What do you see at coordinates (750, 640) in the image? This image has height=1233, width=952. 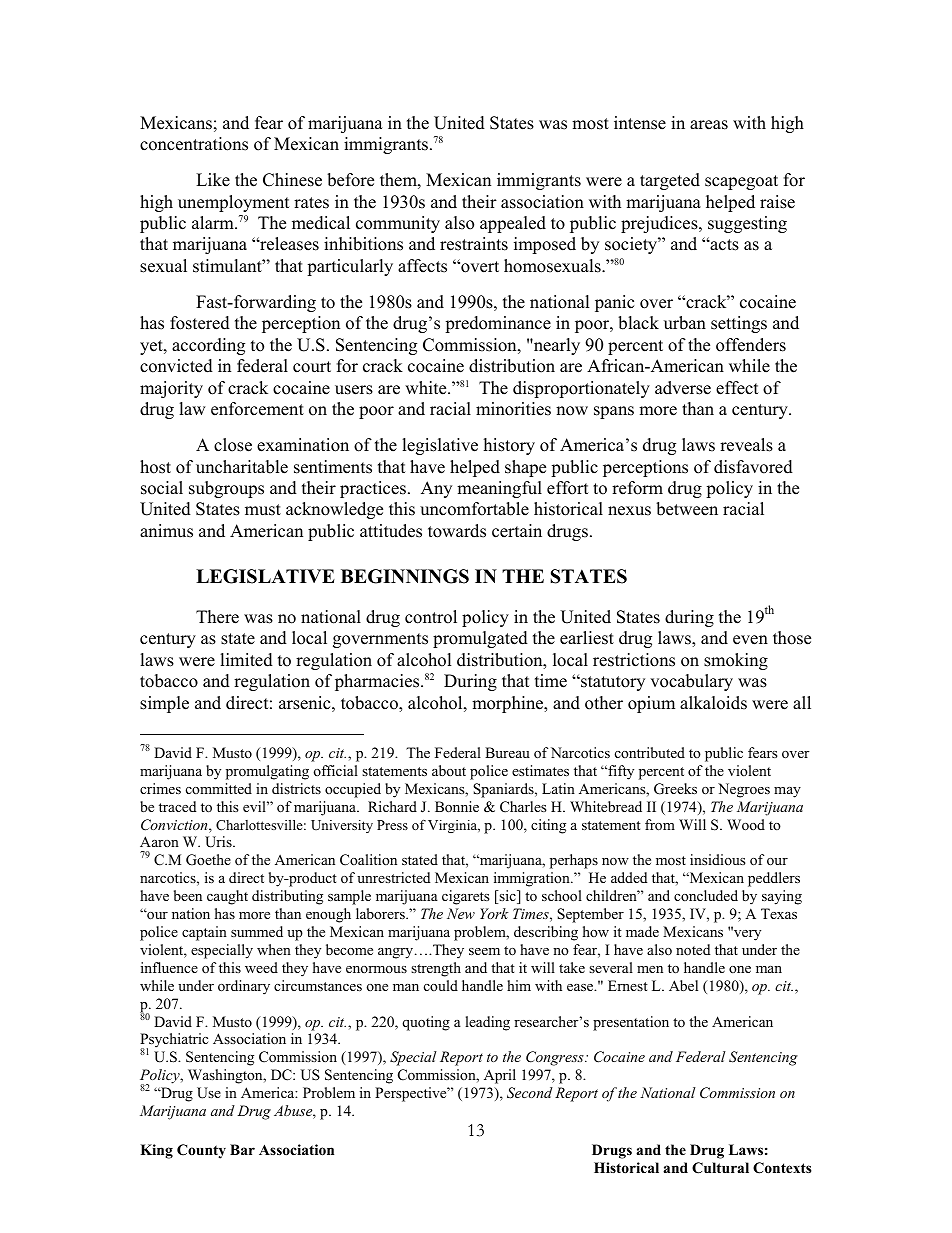 I see `even` at bounding box center [750, 640].
